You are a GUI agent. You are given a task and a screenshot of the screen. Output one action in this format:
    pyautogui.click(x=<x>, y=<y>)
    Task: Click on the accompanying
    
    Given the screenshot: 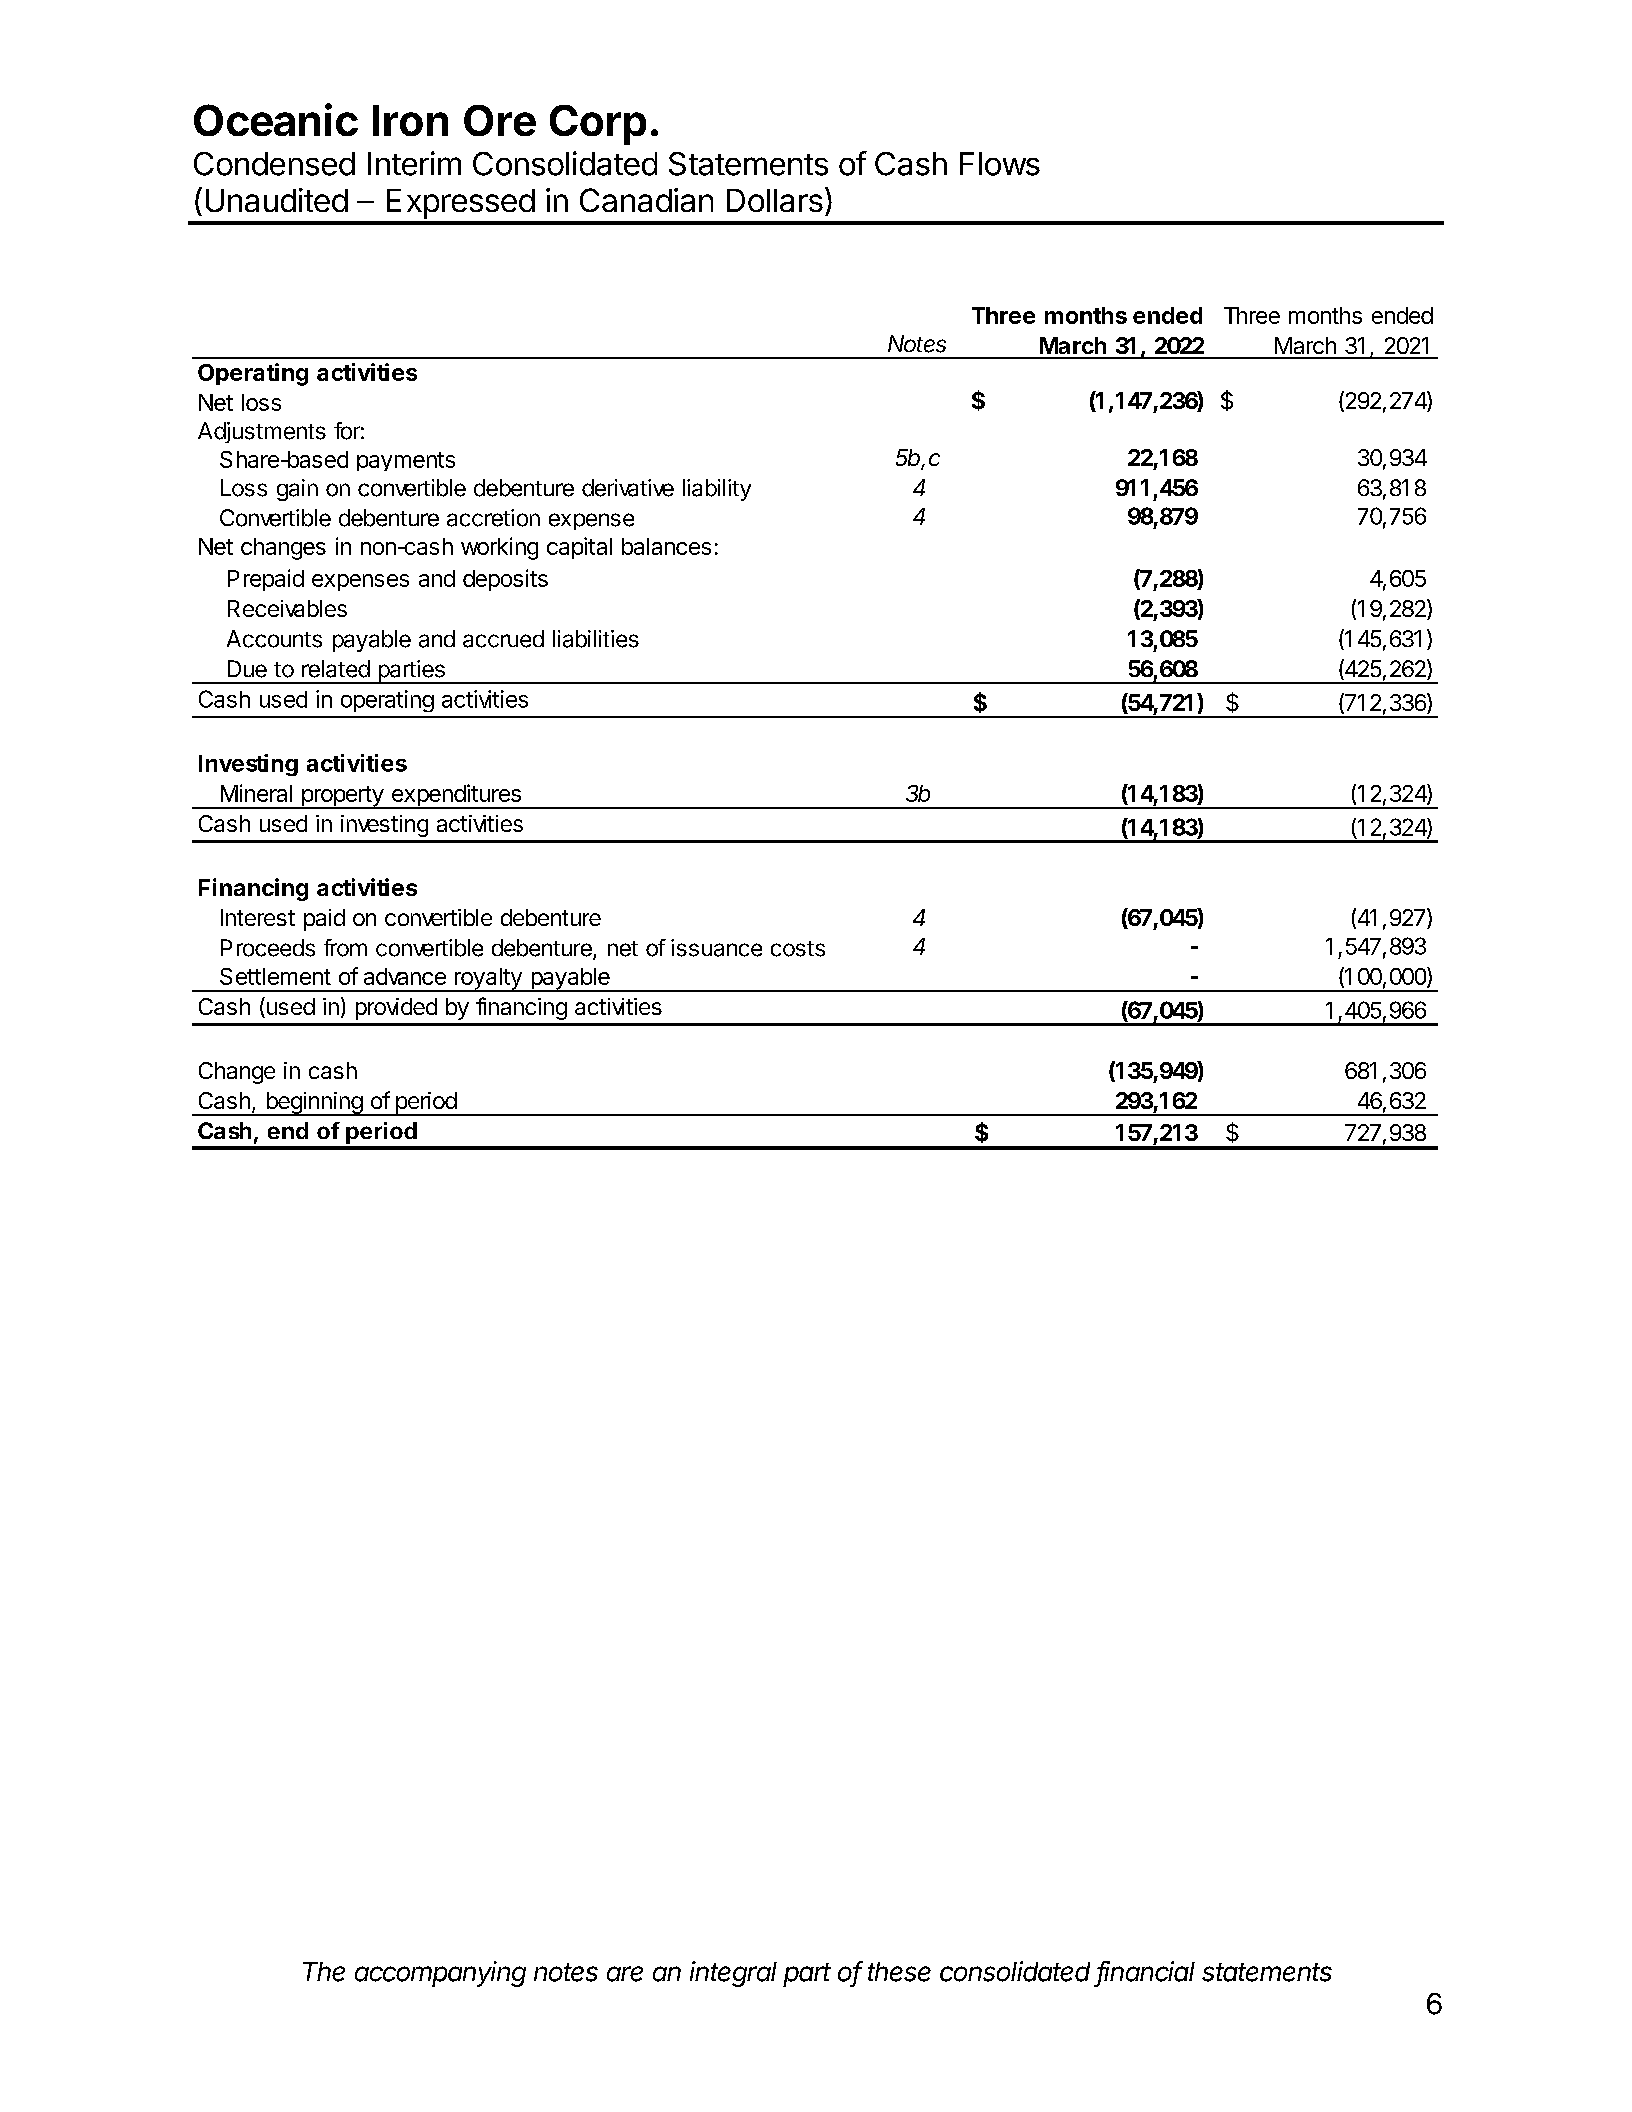 What is the action you would take?
    pyautogui.click(x=440, y=1974)
